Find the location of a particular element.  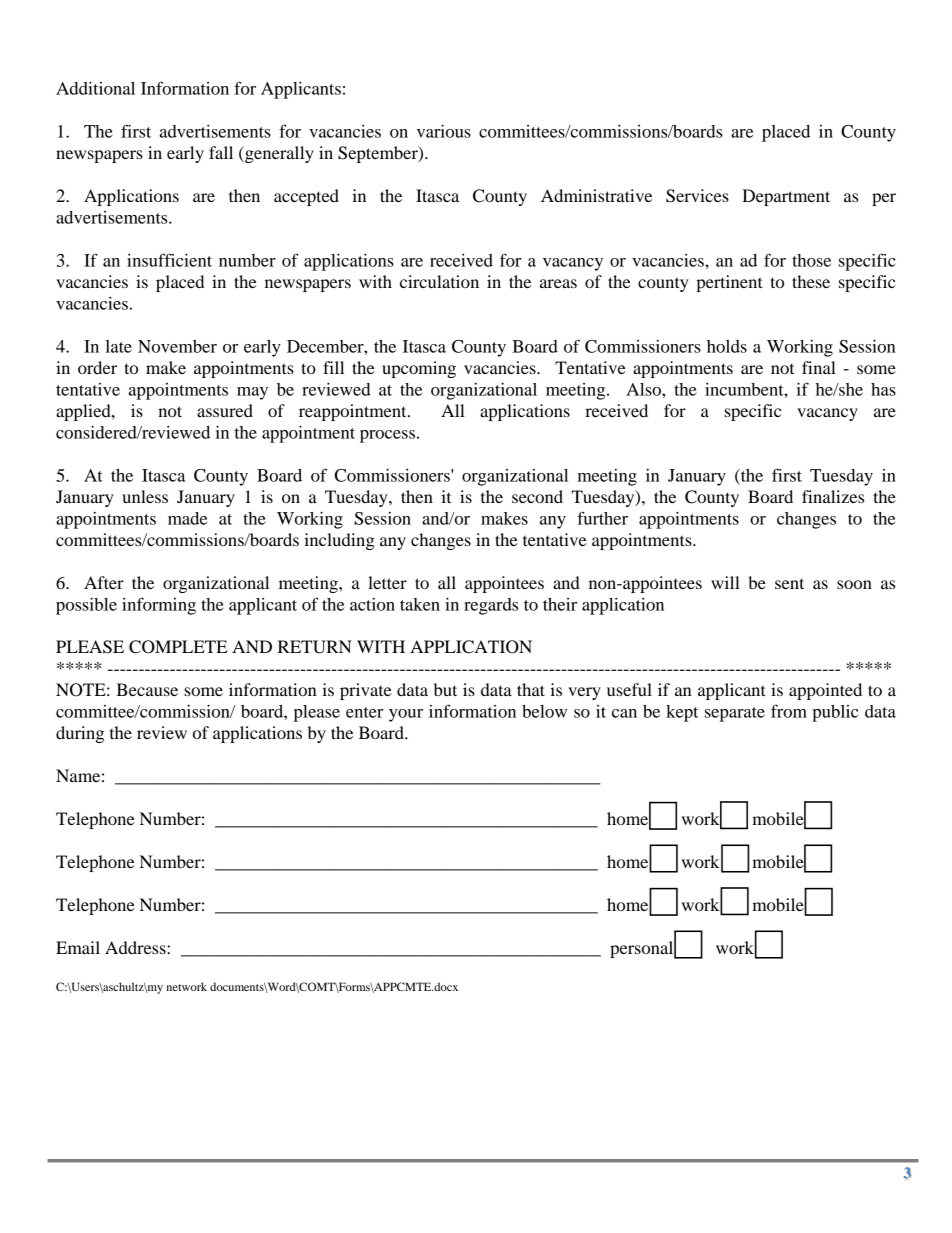

process is located at coordinates (387, 436).
